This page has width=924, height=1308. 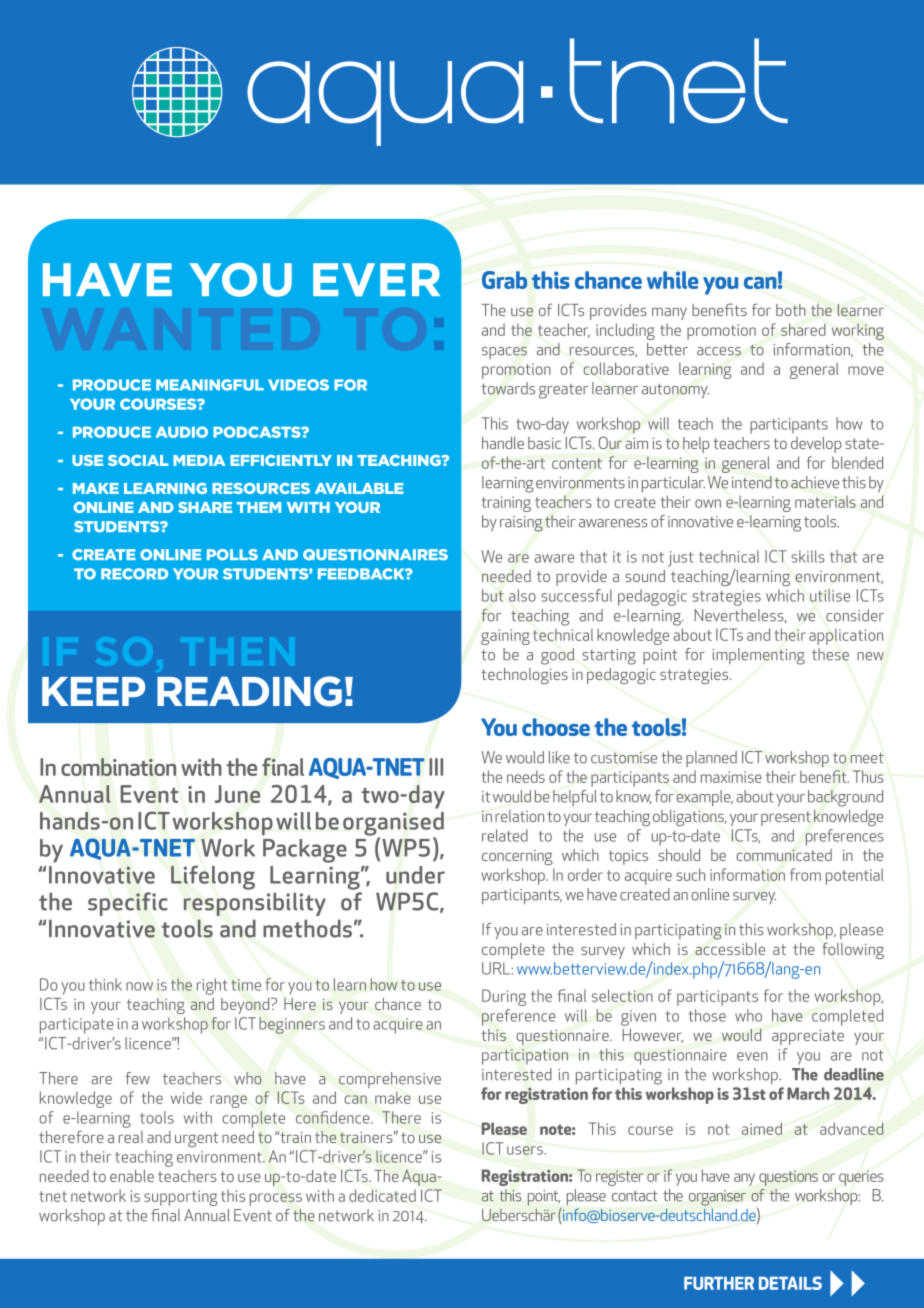 I want to click on DETAILS, so click(x=790, y=1283).
